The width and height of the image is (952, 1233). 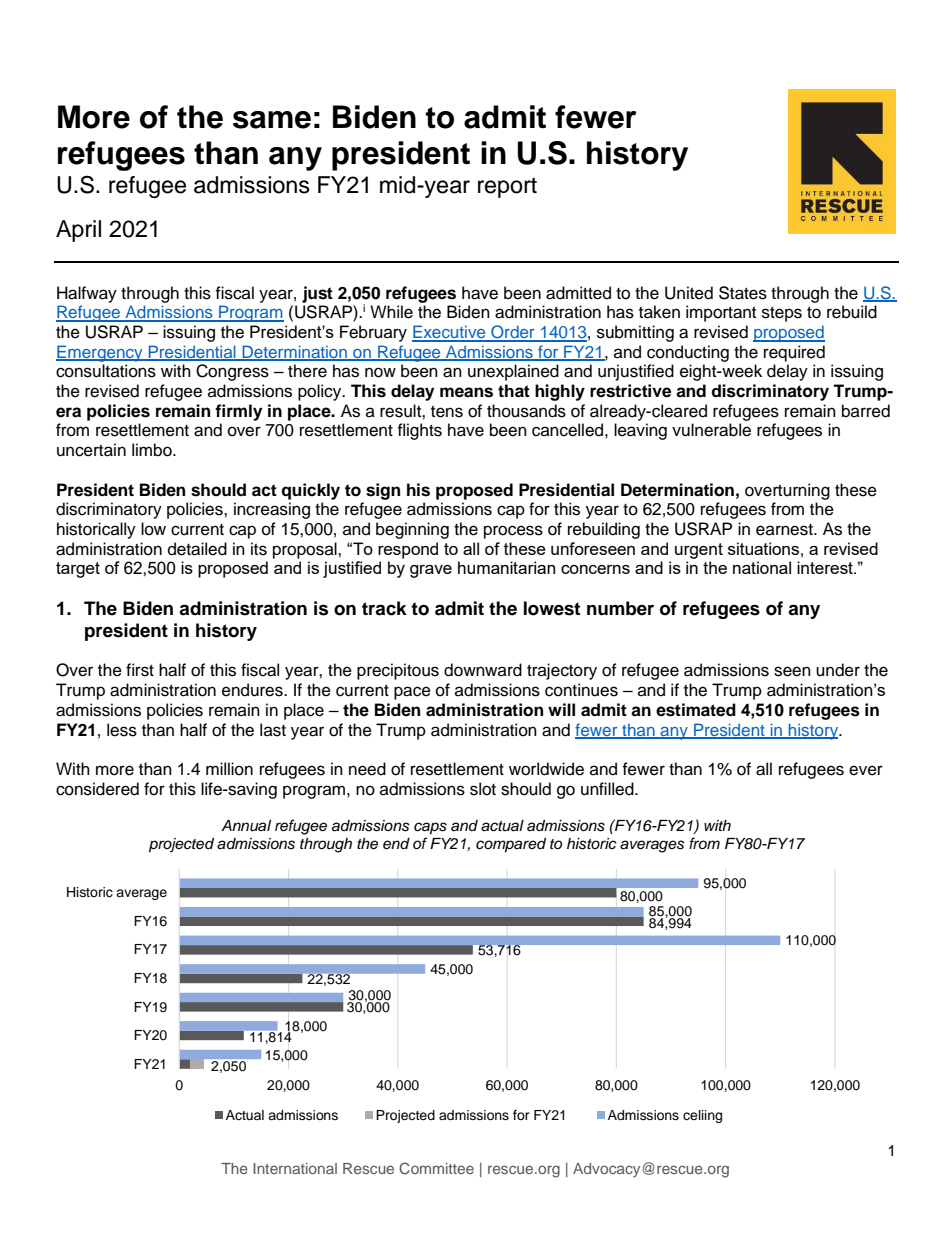 What do you see at coordinates (466, 392) in the image?
I see `means` at bounding box center [466, 392].
